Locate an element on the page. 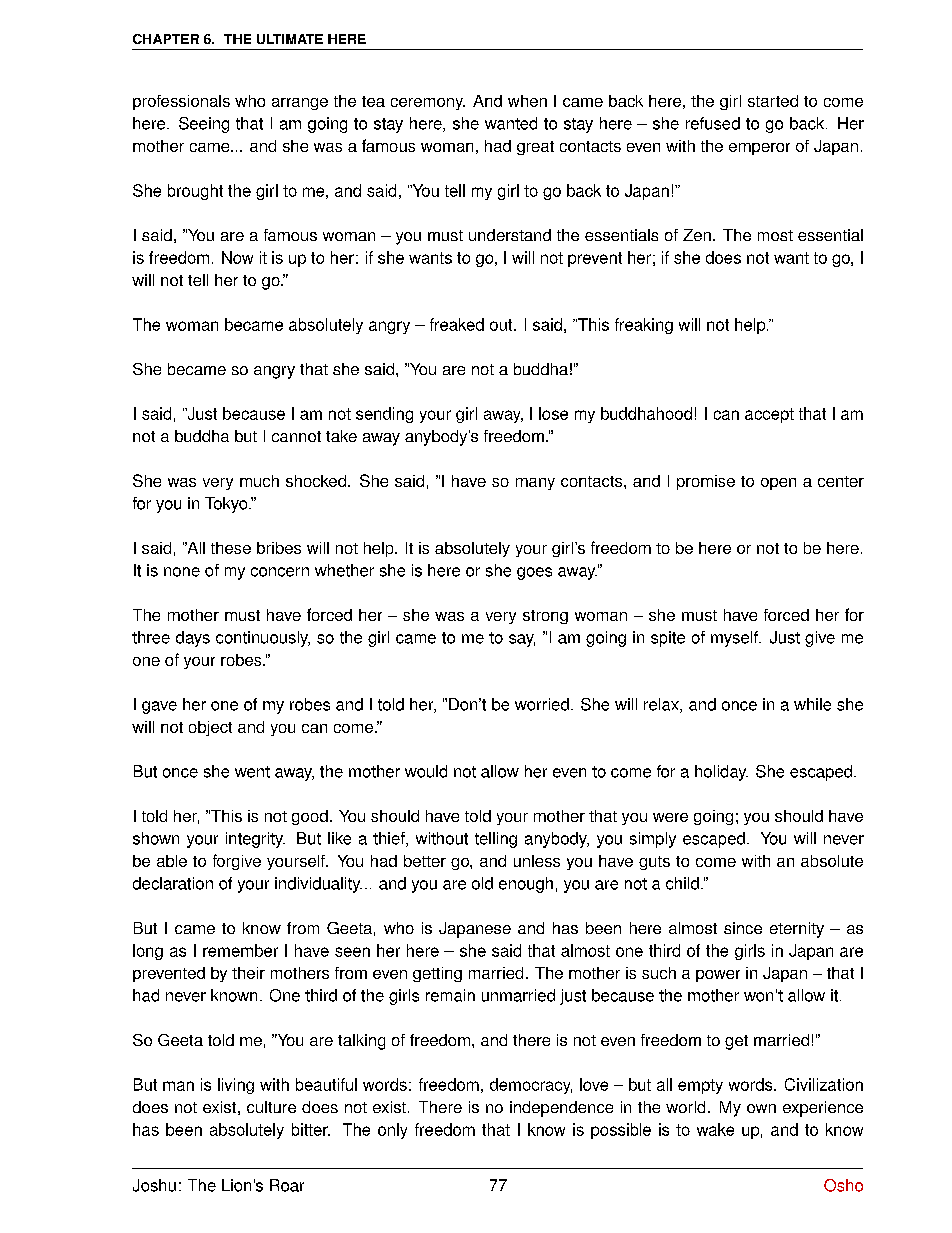 Image resolution: width=952 pixels, height=1233 pixels. holiday is located at coordinates (721, 773).
